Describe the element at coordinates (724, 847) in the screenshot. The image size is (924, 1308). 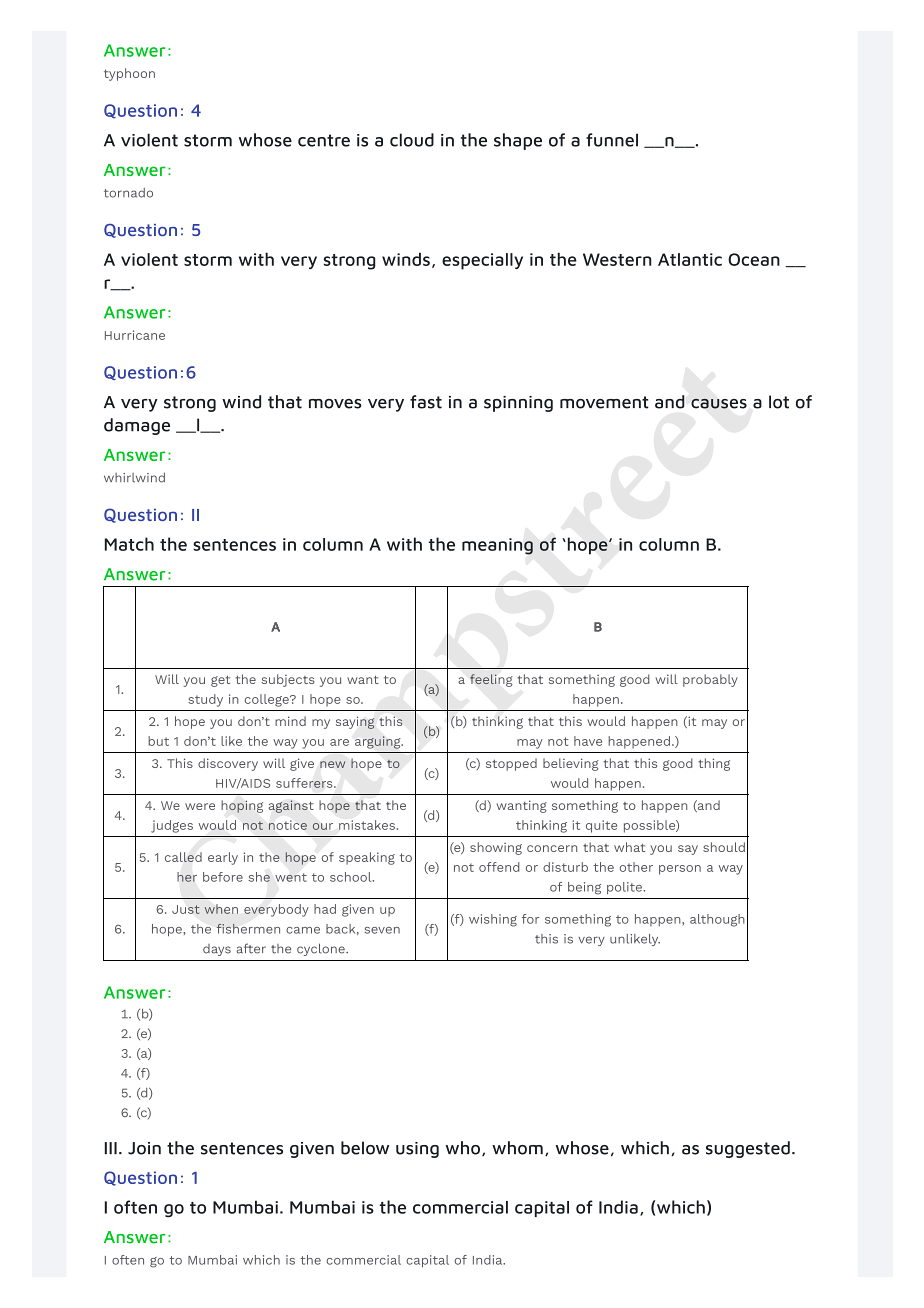
I see `should` at that location.
